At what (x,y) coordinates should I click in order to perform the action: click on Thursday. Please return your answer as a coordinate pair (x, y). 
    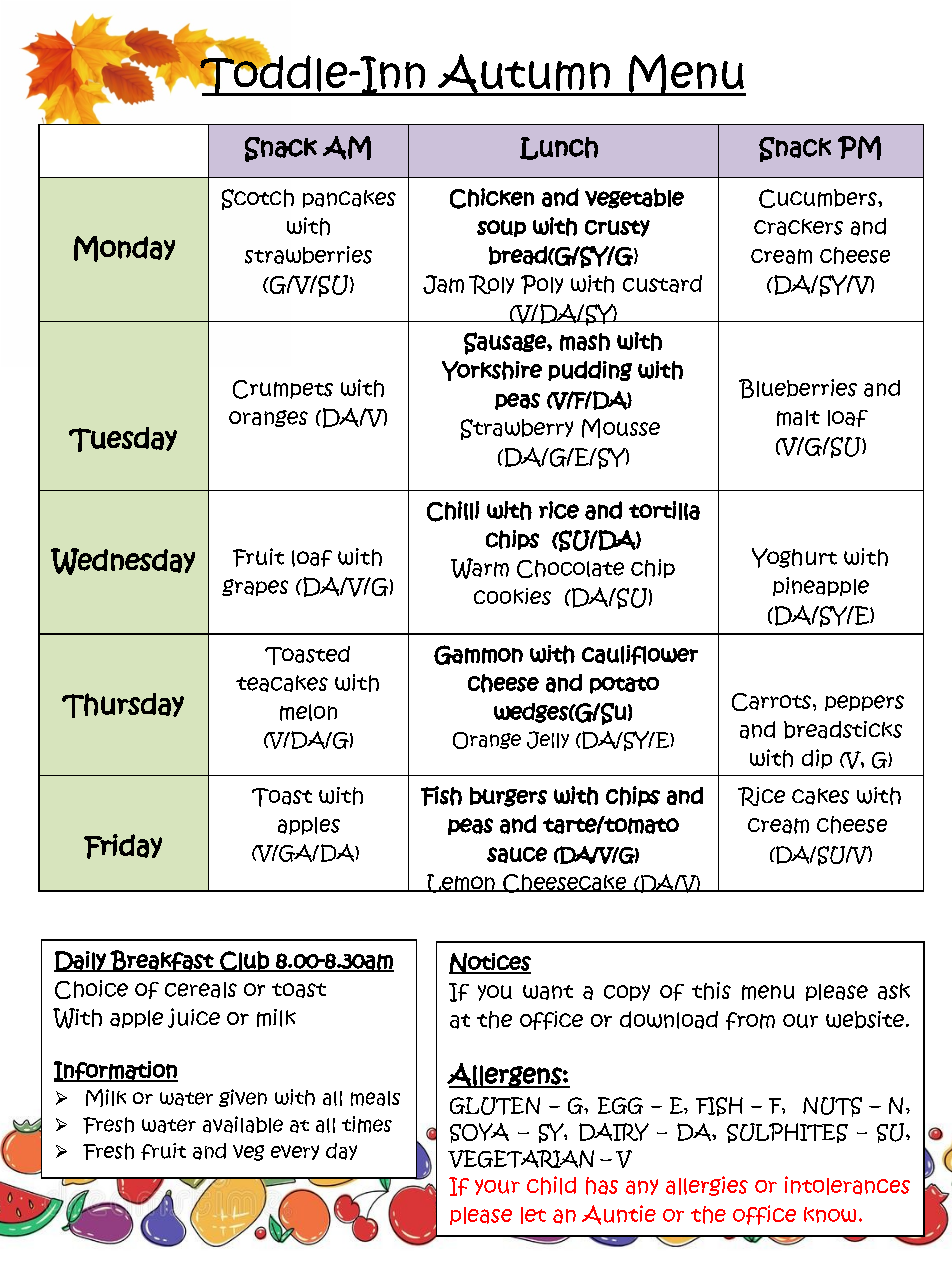
    Looking at the image, I should click on (123, 705).
